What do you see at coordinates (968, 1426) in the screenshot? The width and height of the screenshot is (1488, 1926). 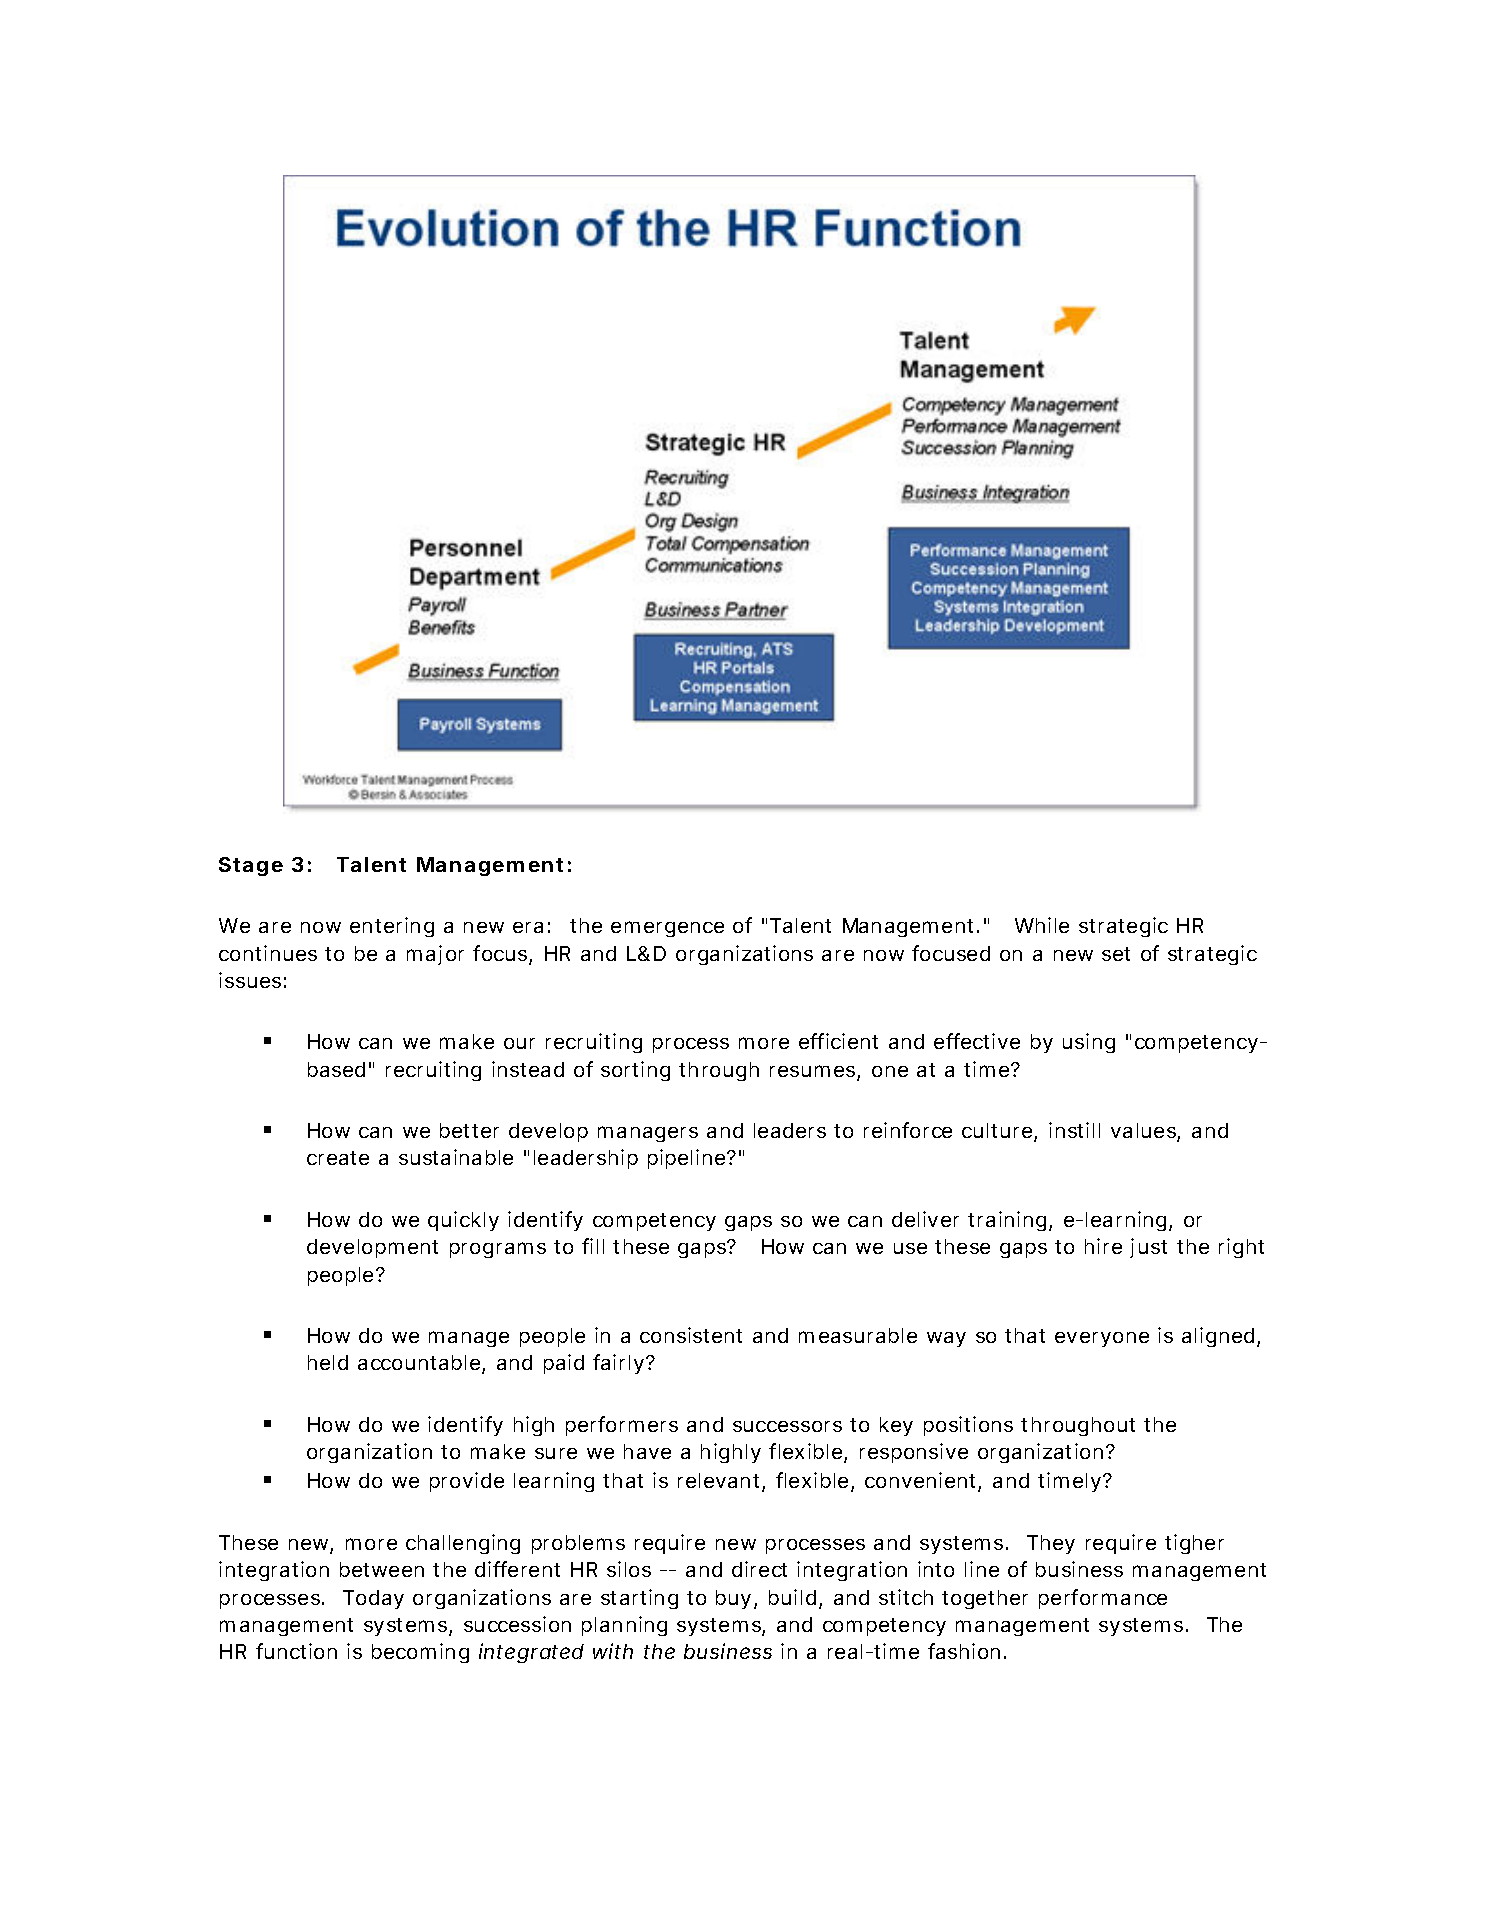 I see `positions` at bounding box center [968, 1426].
